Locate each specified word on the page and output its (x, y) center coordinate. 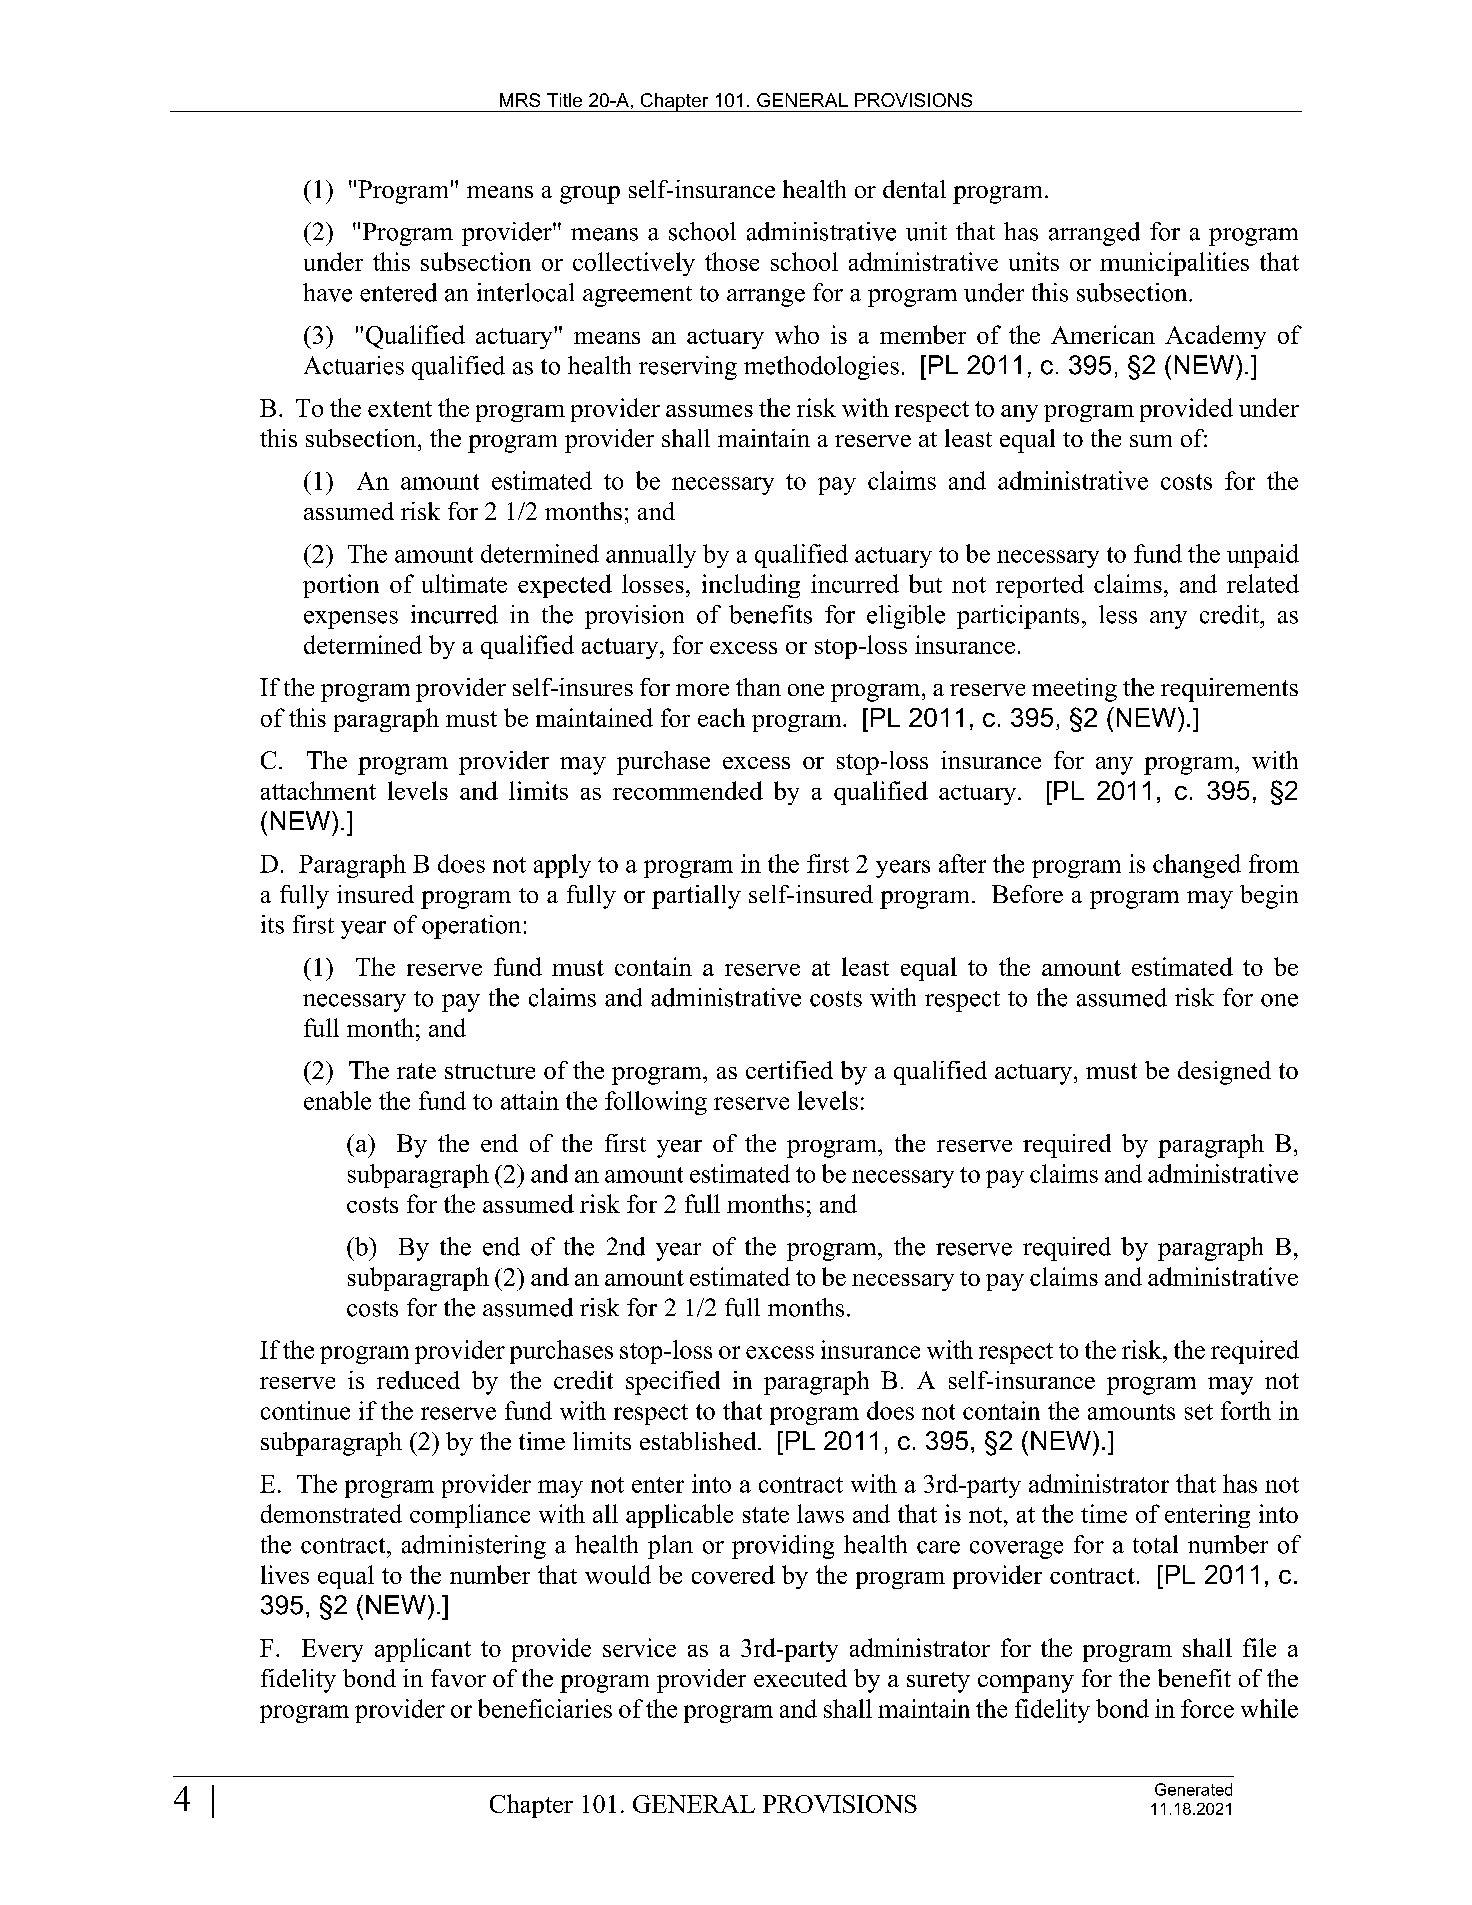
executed (800, 1678)
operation (471, 927)
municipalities (1174, 264)
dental (914, 189)
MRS (520, 100)
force (1207, 1708)
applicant (423, 1650)
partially (696, 897)
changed (1197, 866)
